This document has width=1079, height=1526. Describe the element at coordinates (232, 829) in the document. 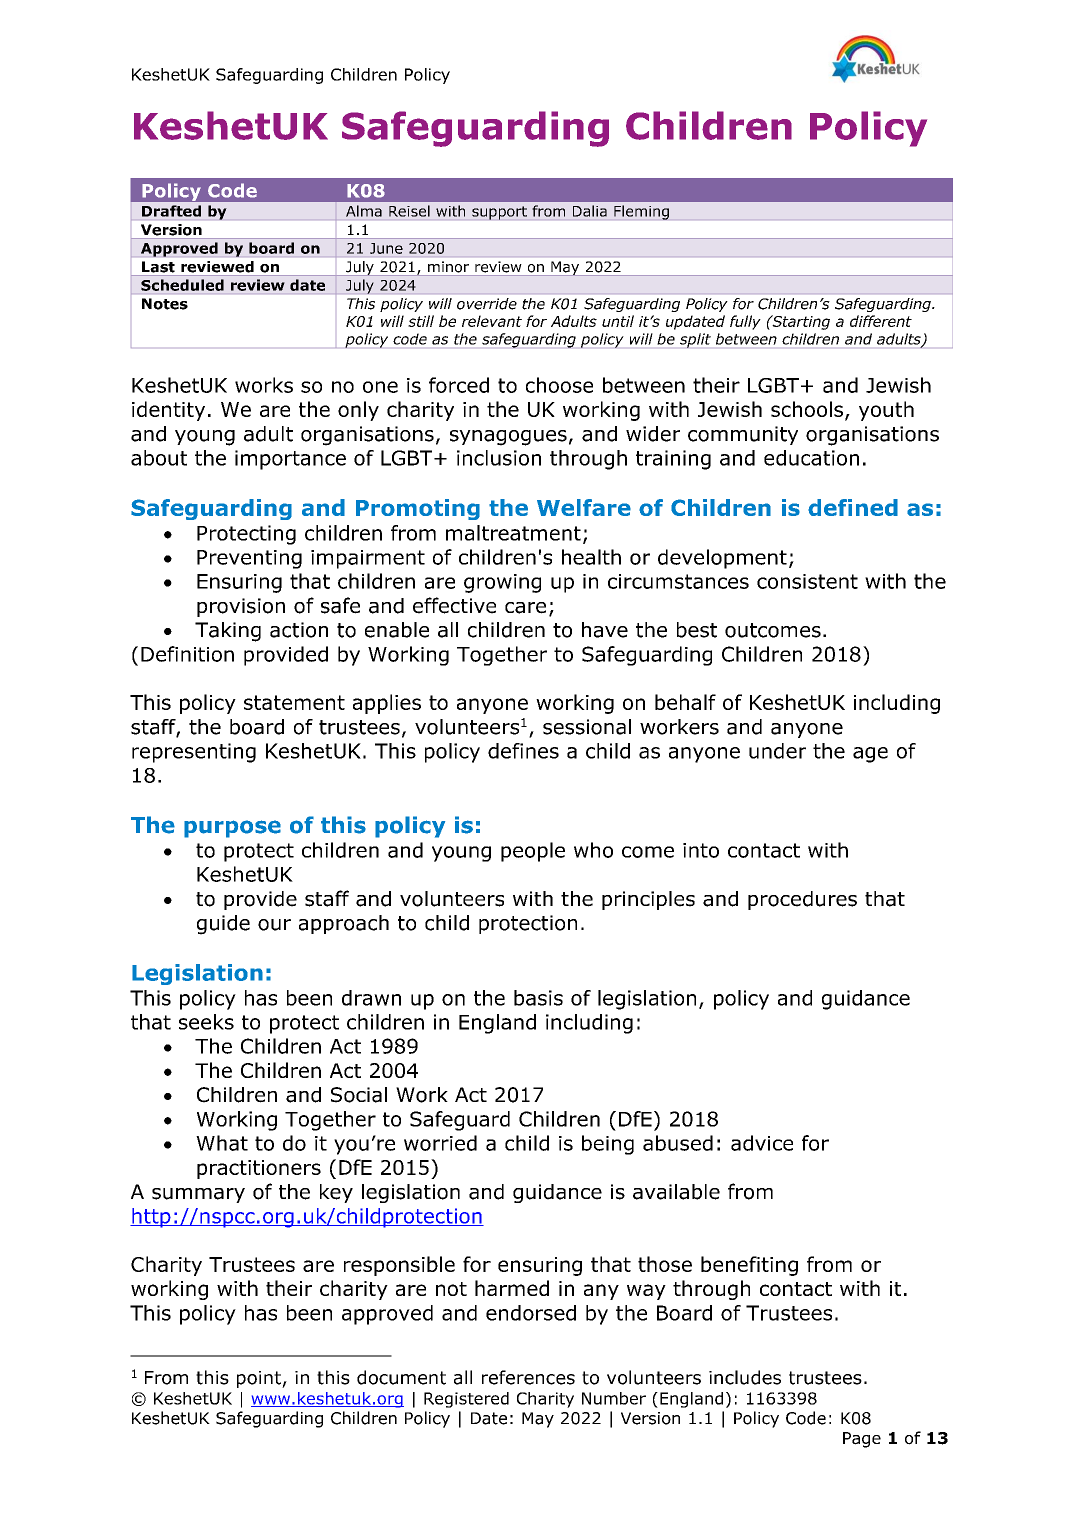

I see `purpose` at that location.
